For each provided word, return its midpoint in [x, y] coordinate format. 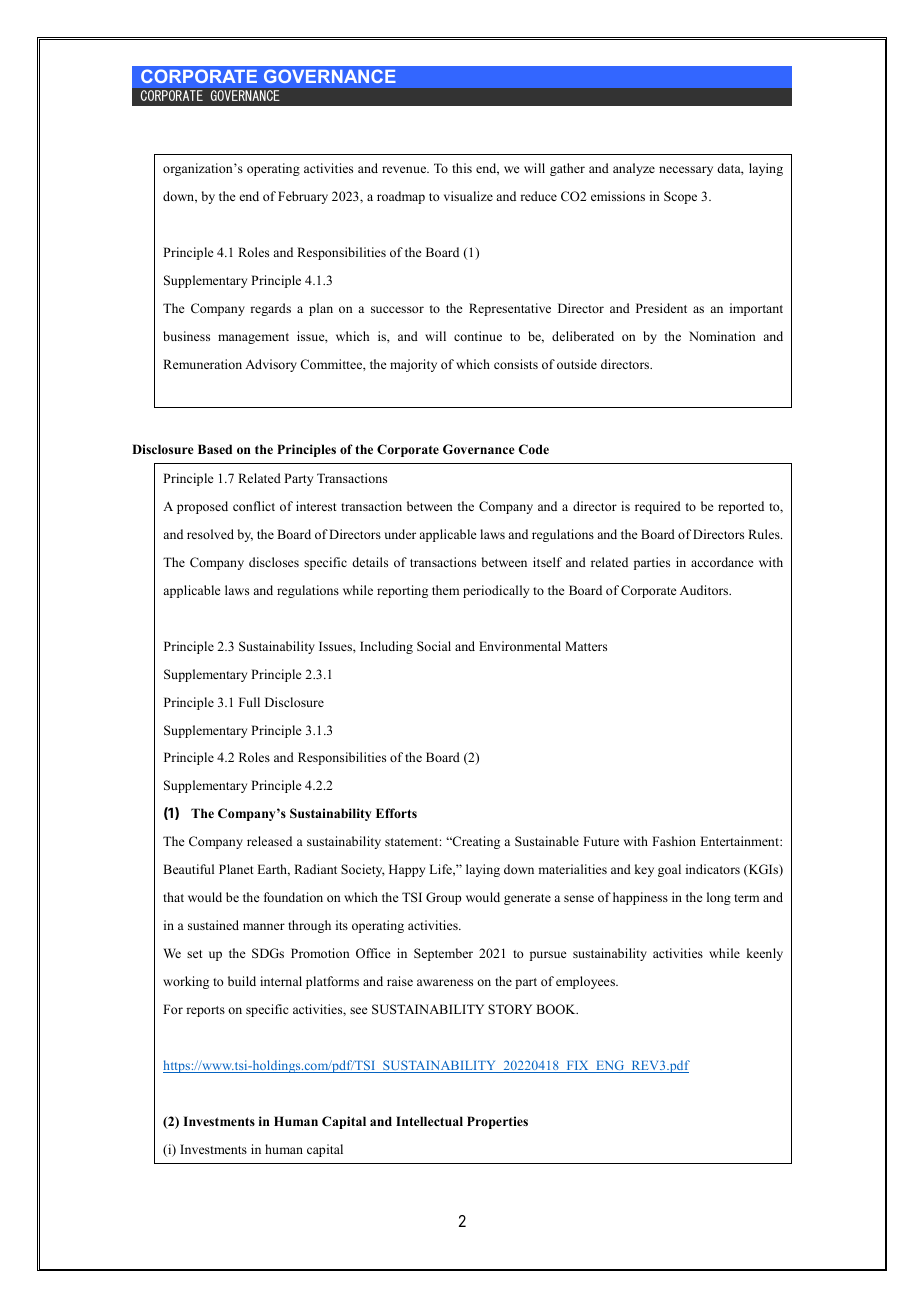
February [303, 197]
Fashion [674, 841]
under [400, 534]
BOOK [557, 1009]
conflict [254, 506]
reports [205, 1011]
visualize [468, 196]
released [269, 841]
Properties [497, 1122]
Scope [680, 197]
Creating [475, 842]
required [658, 507]
